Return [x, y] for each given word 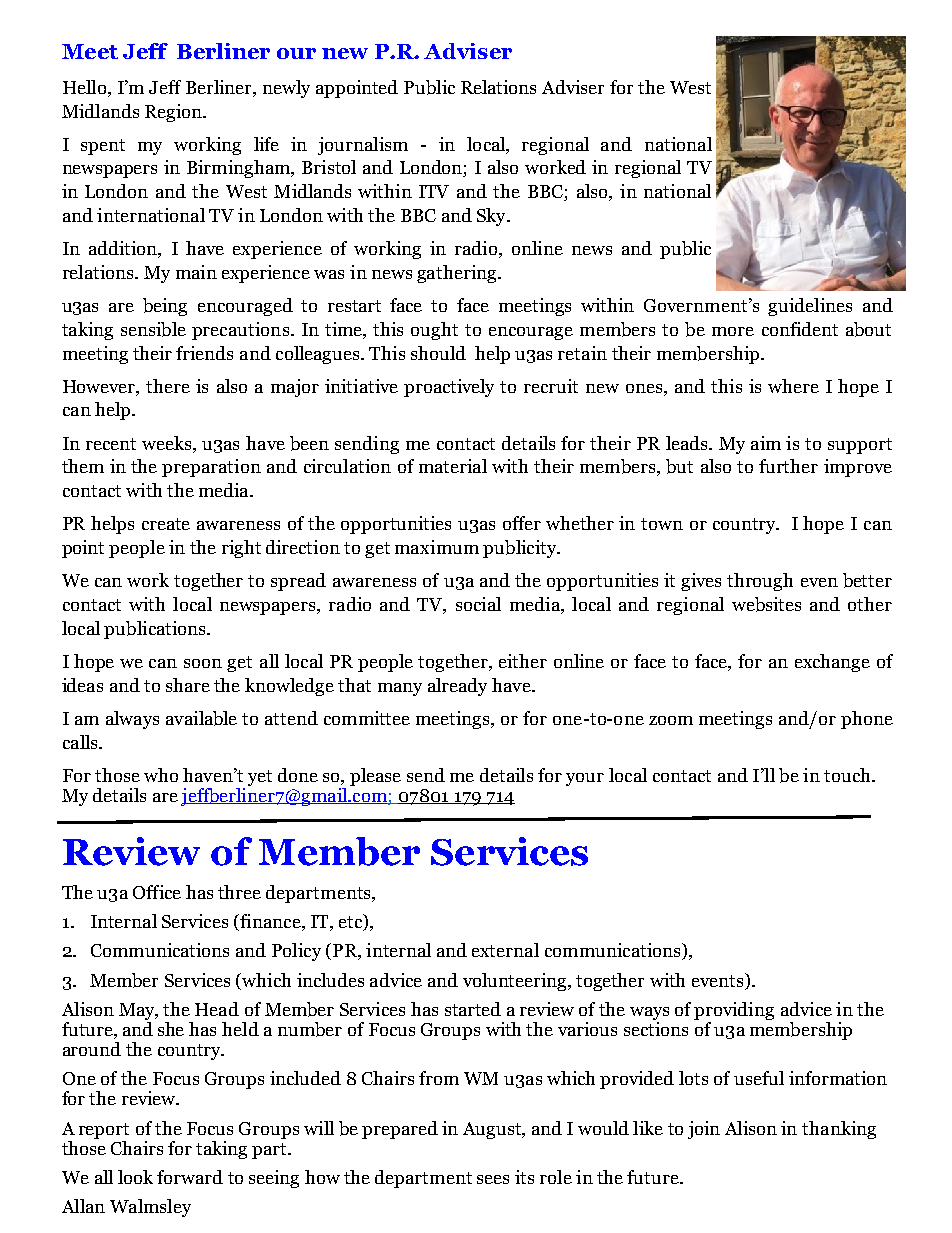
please [375, 777]
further [788, 466]
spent [103, 147]
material [453, 466]
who [161, 775]
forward [190, 1177]
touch [848, 775]
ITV [434, 191]
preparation [211, 468]
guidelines [810, 307]
